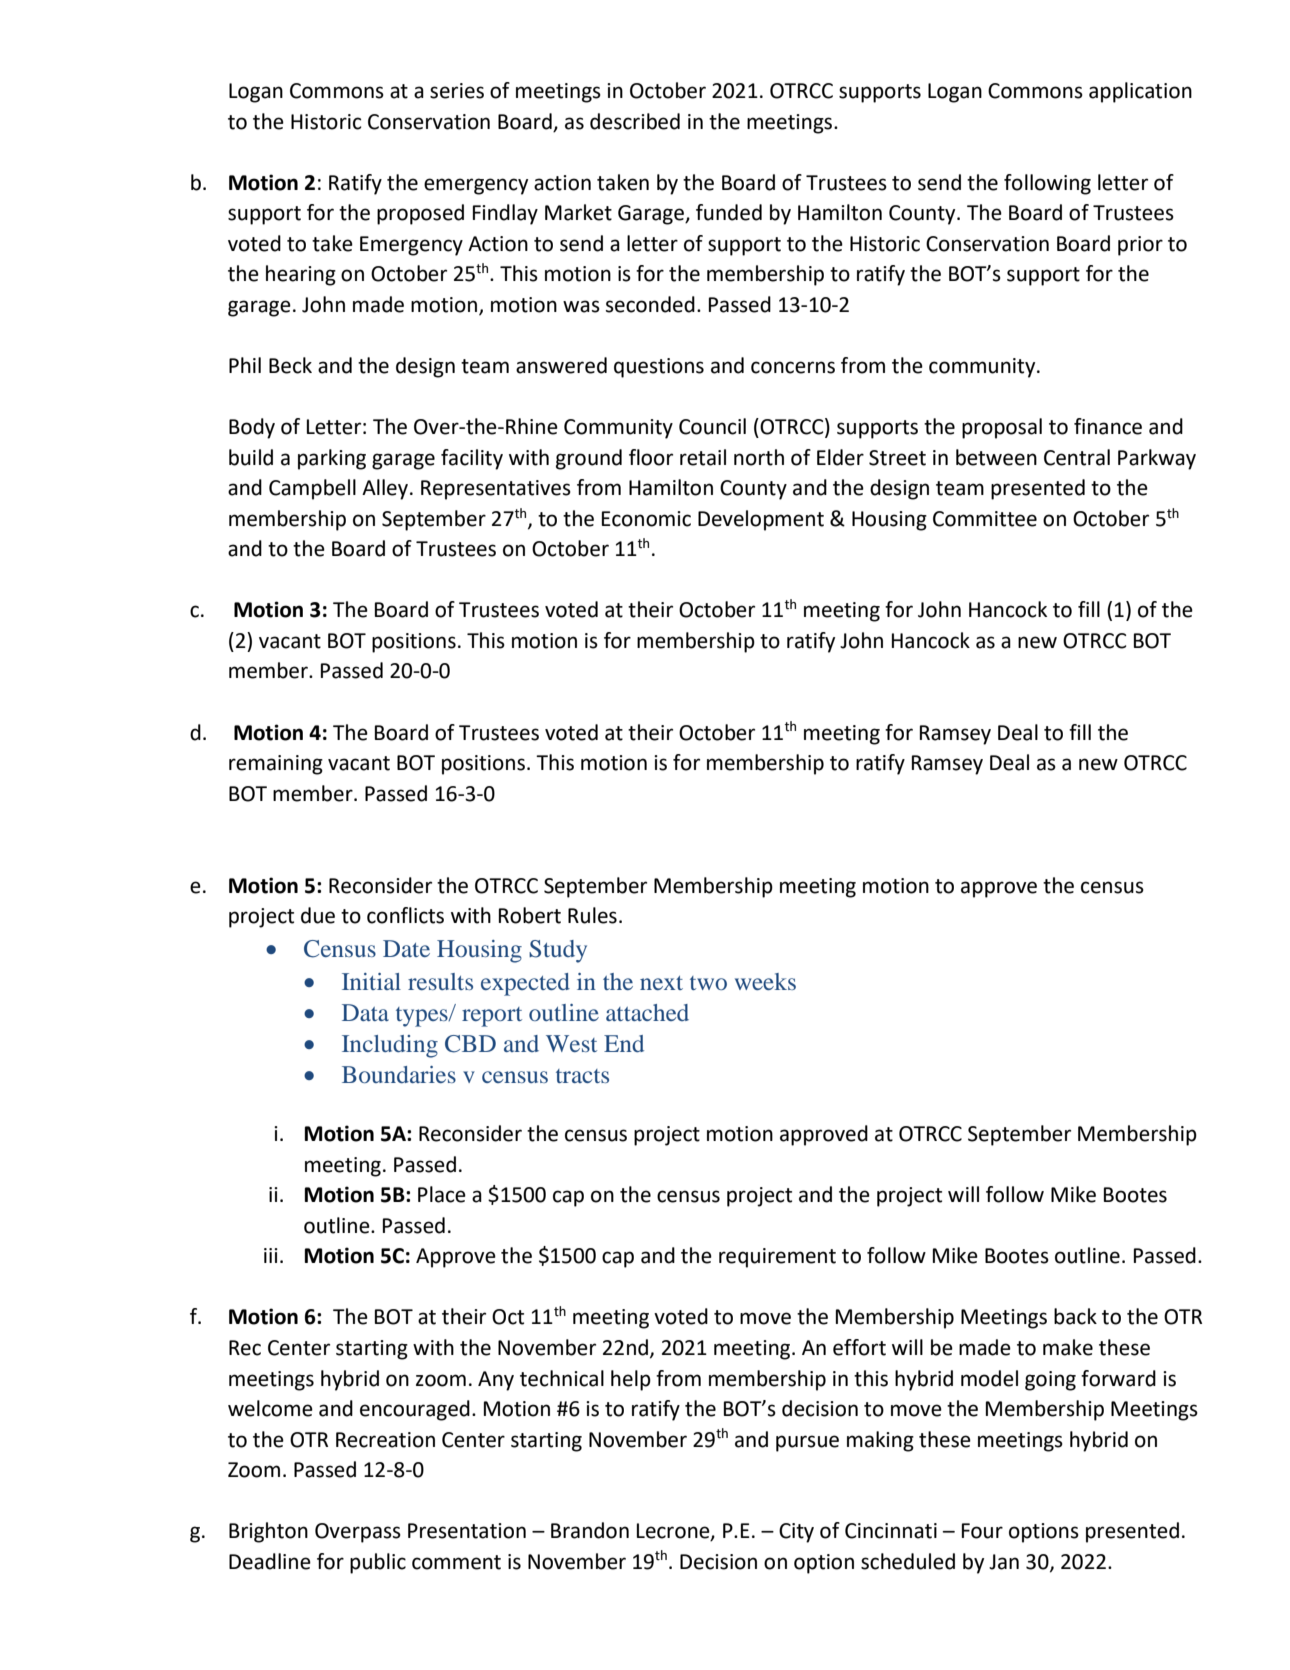 Image resolution: width=1290 pixels, height=1670 pixels. Describe the element at coordinates (982, 1531) in the page. I see `Four` at that location.
